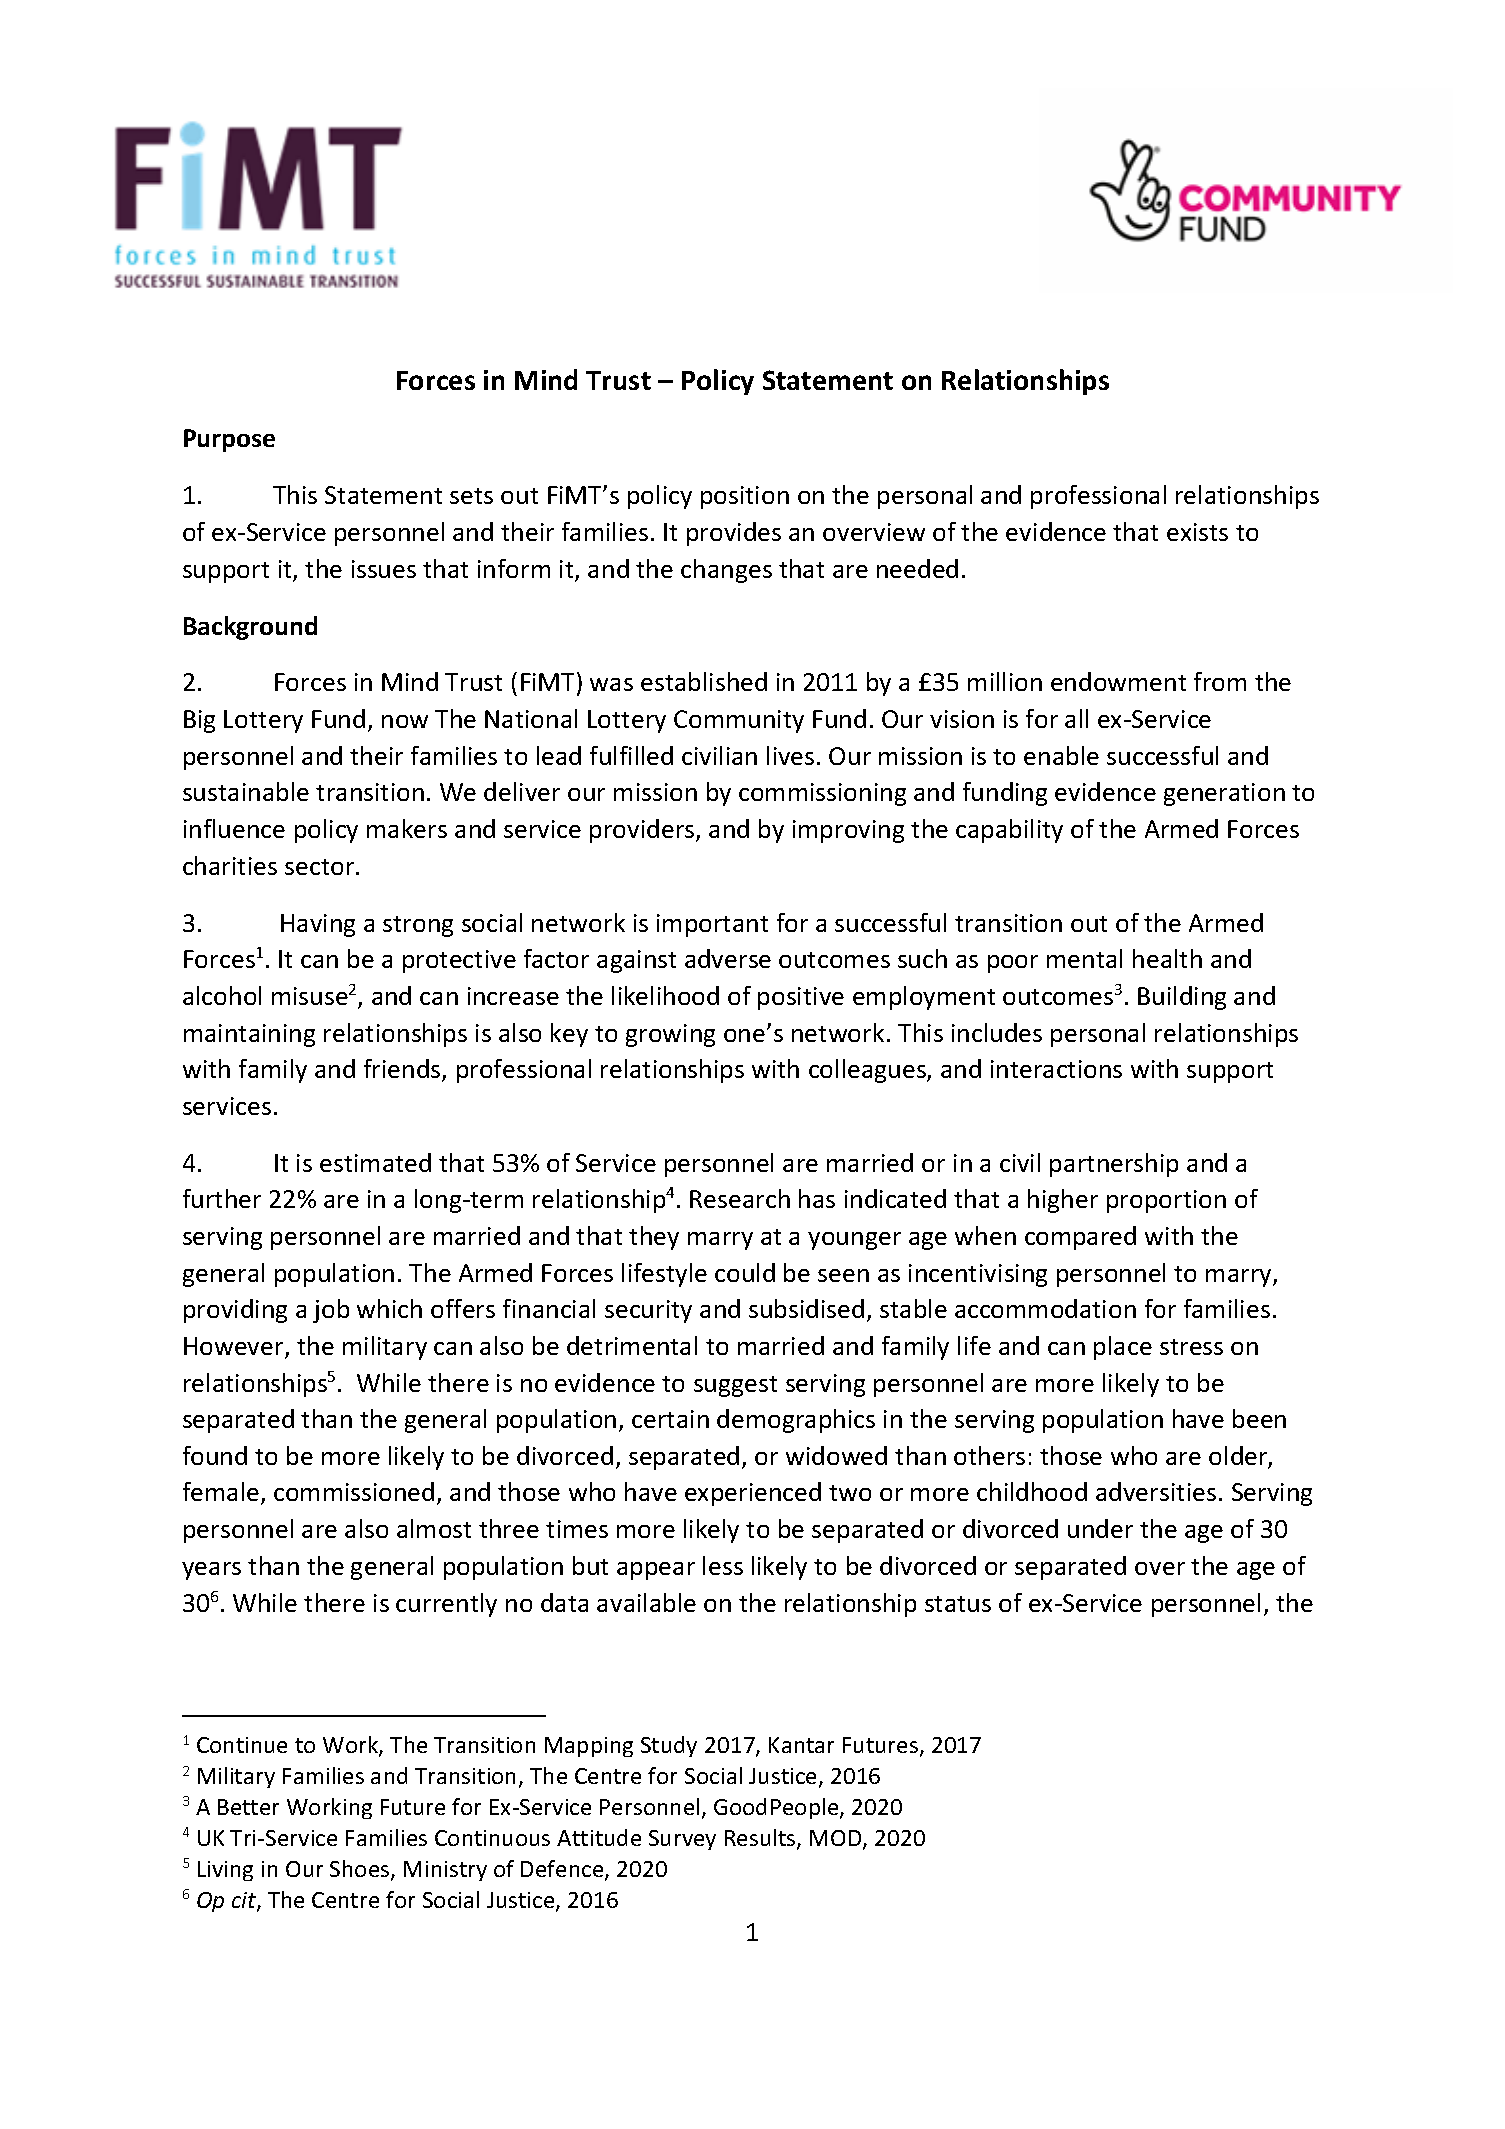 This screenshot has height=2129, width=1505. Describe the element at coordinates (735, 1386) in the screenshot. I see `suggest` at that location.
